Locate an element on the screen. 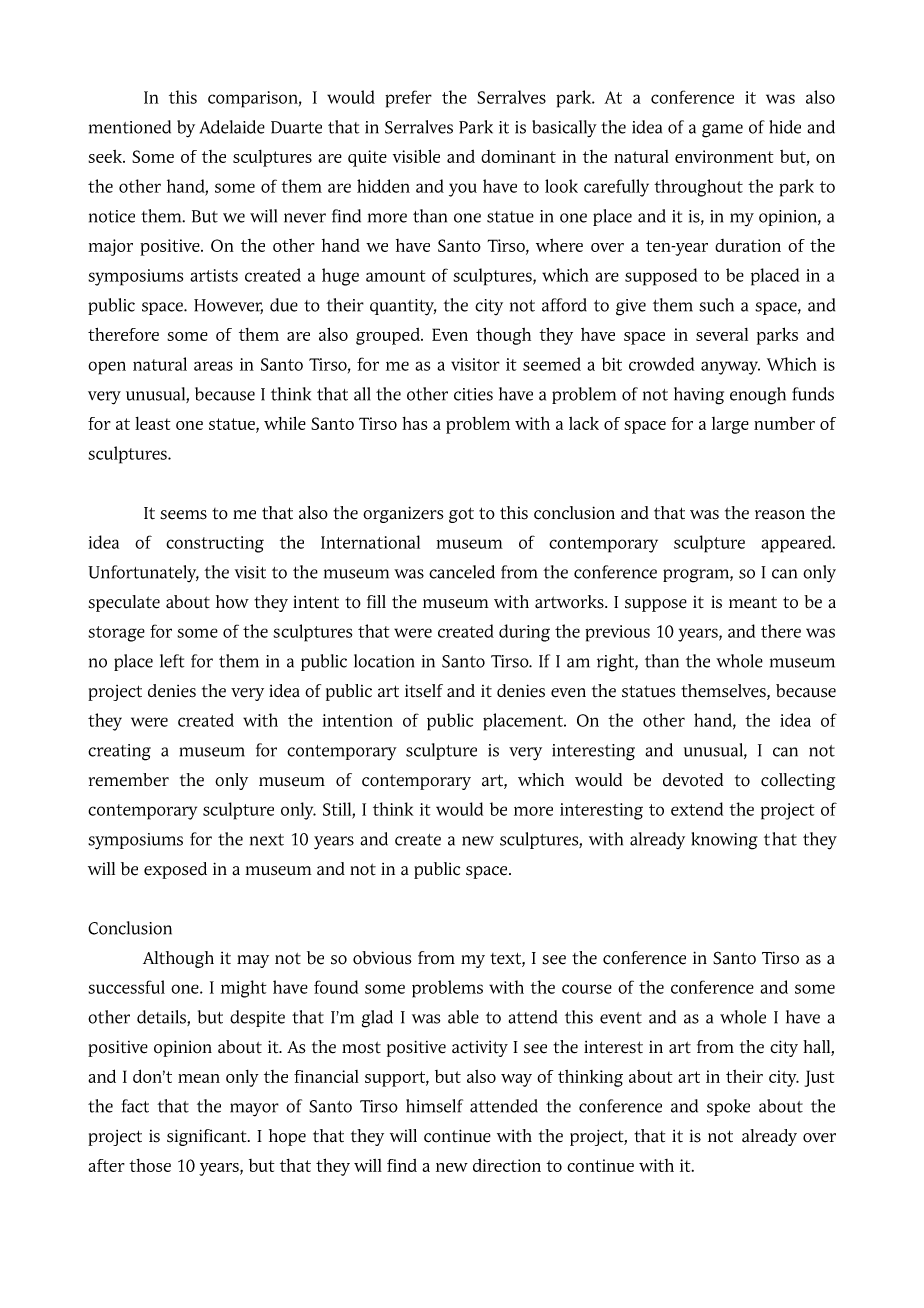  significant is located at coordinates (208, 1137).
